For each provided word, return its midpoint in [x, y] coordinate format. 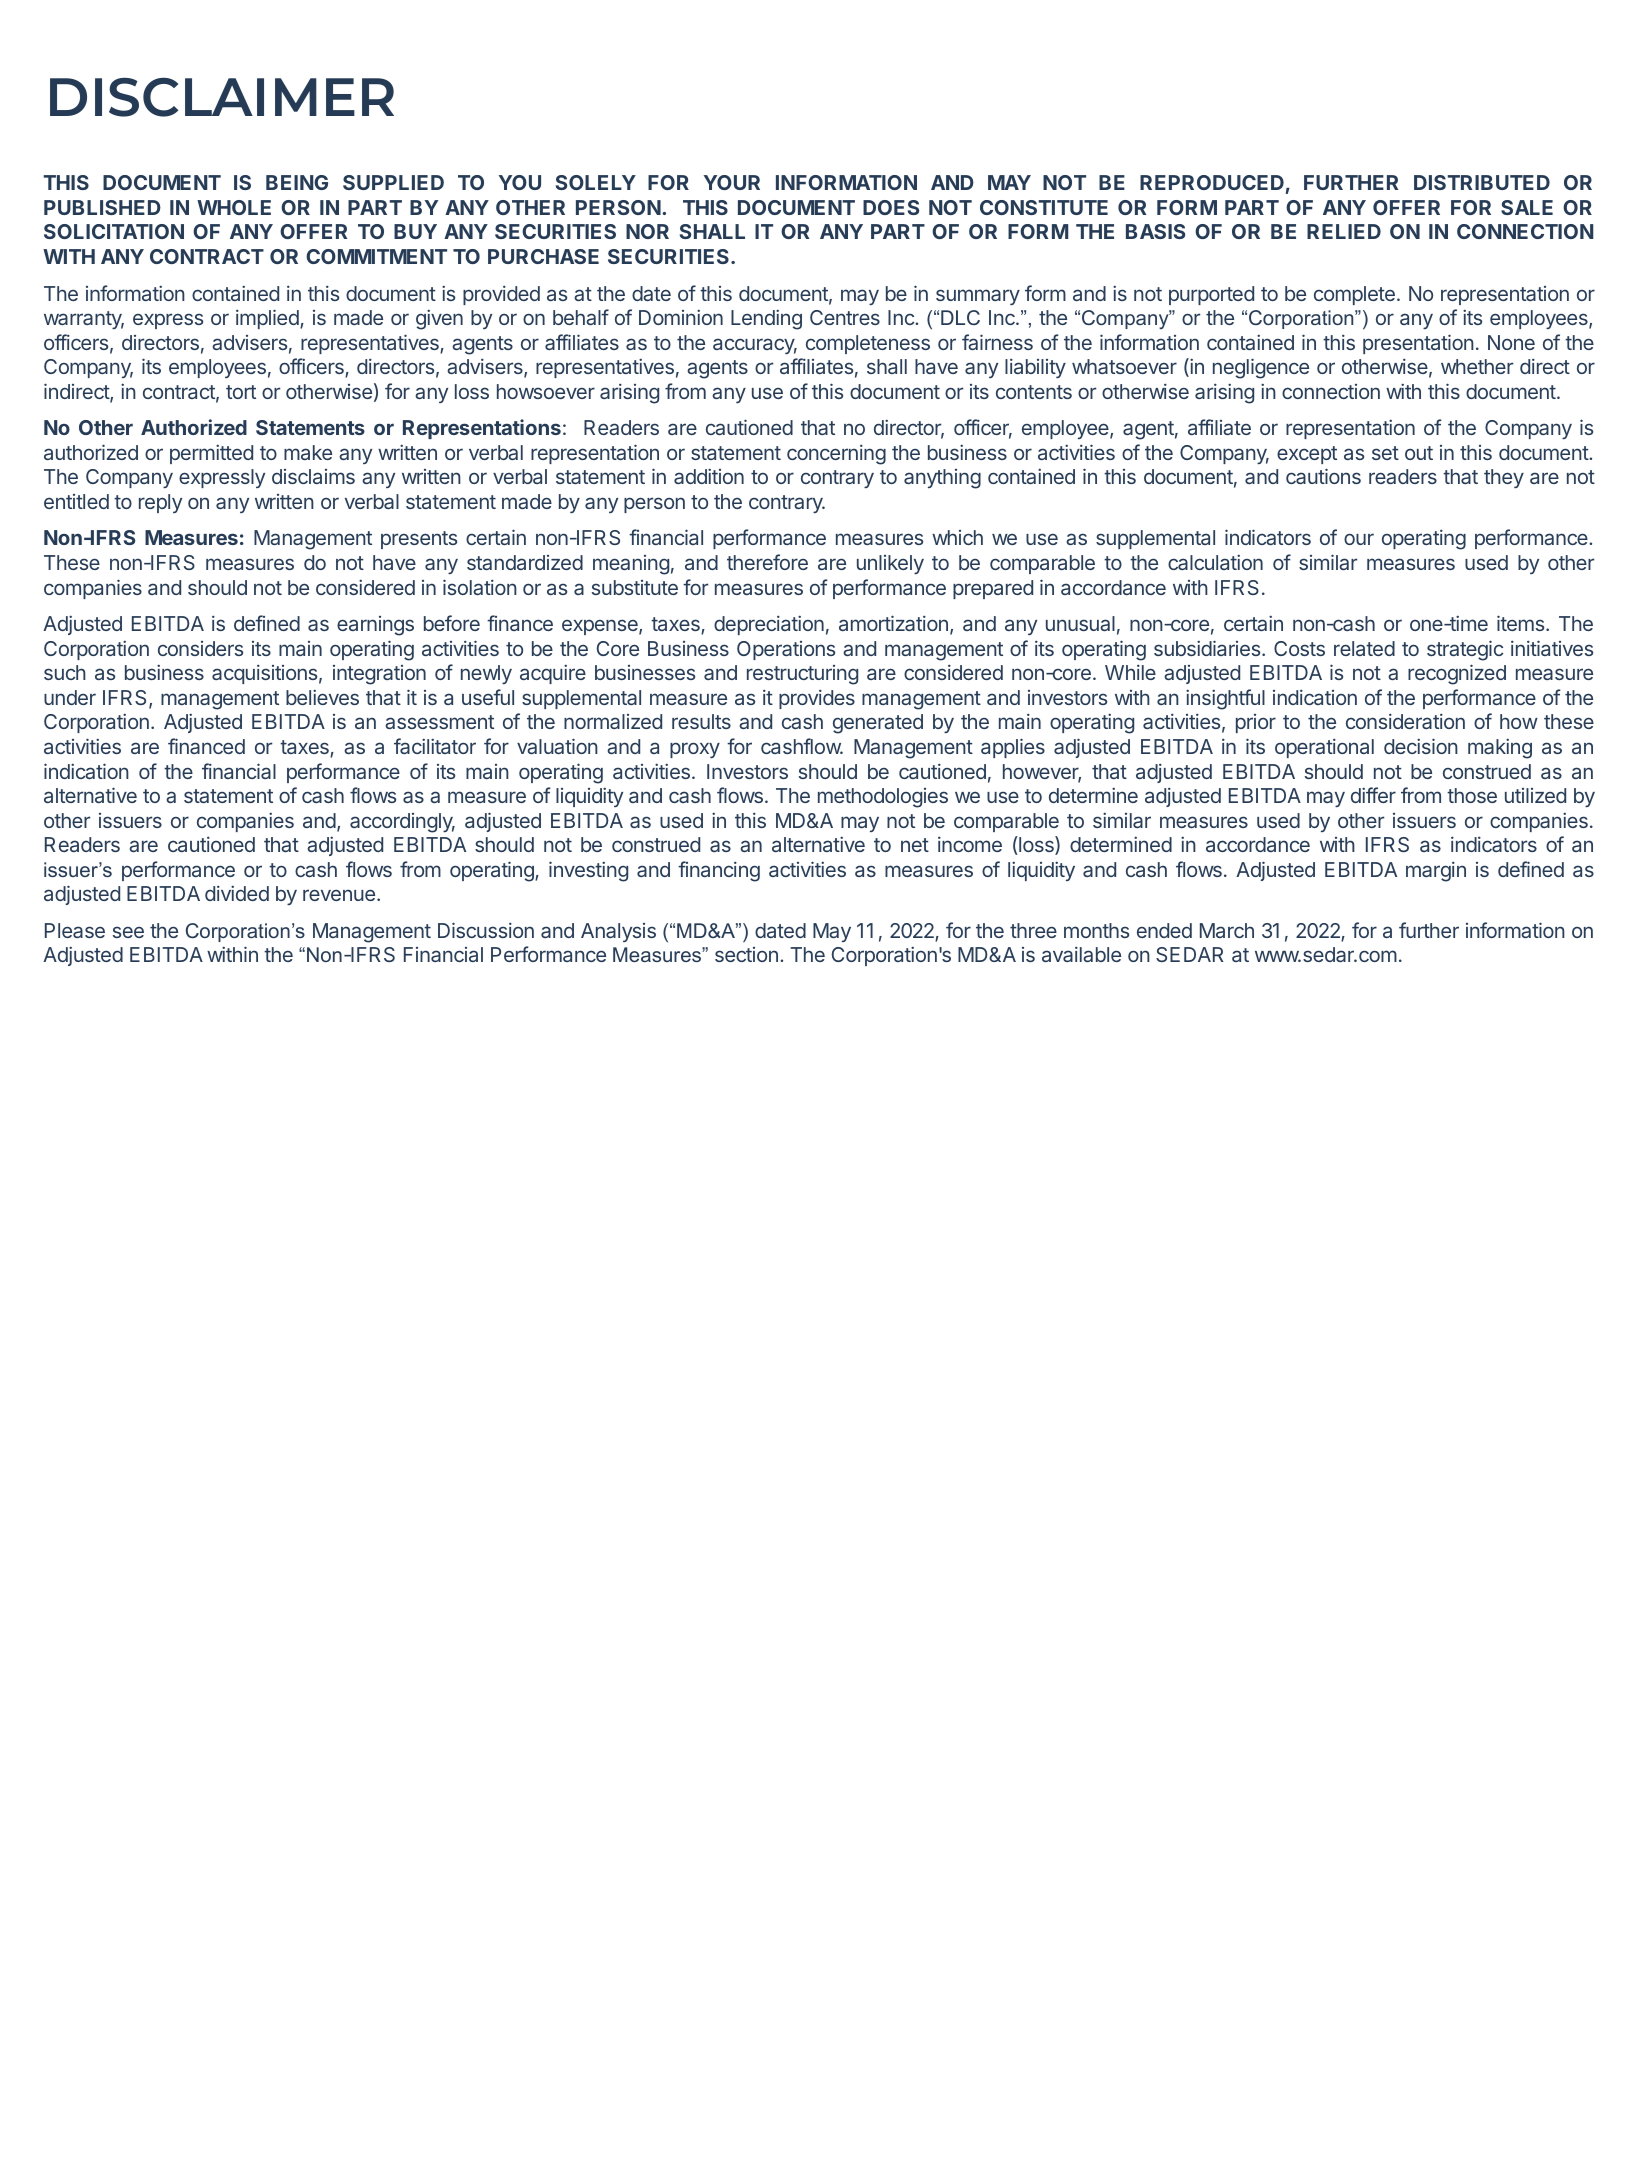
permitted [211, 454]
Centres [845, 317]
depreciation [769, 625]
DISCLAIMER [222, 97]
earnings [375, 626]
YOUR [732, 182]
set [1385, 453]
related [1364, 648]
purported [1211, 295]
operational [1324, 748]
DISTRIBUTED [1482, 182]
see [128, 932]
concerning [836, 454]
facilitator [435, 746]
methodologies [883, 798]
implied [268, 319]
